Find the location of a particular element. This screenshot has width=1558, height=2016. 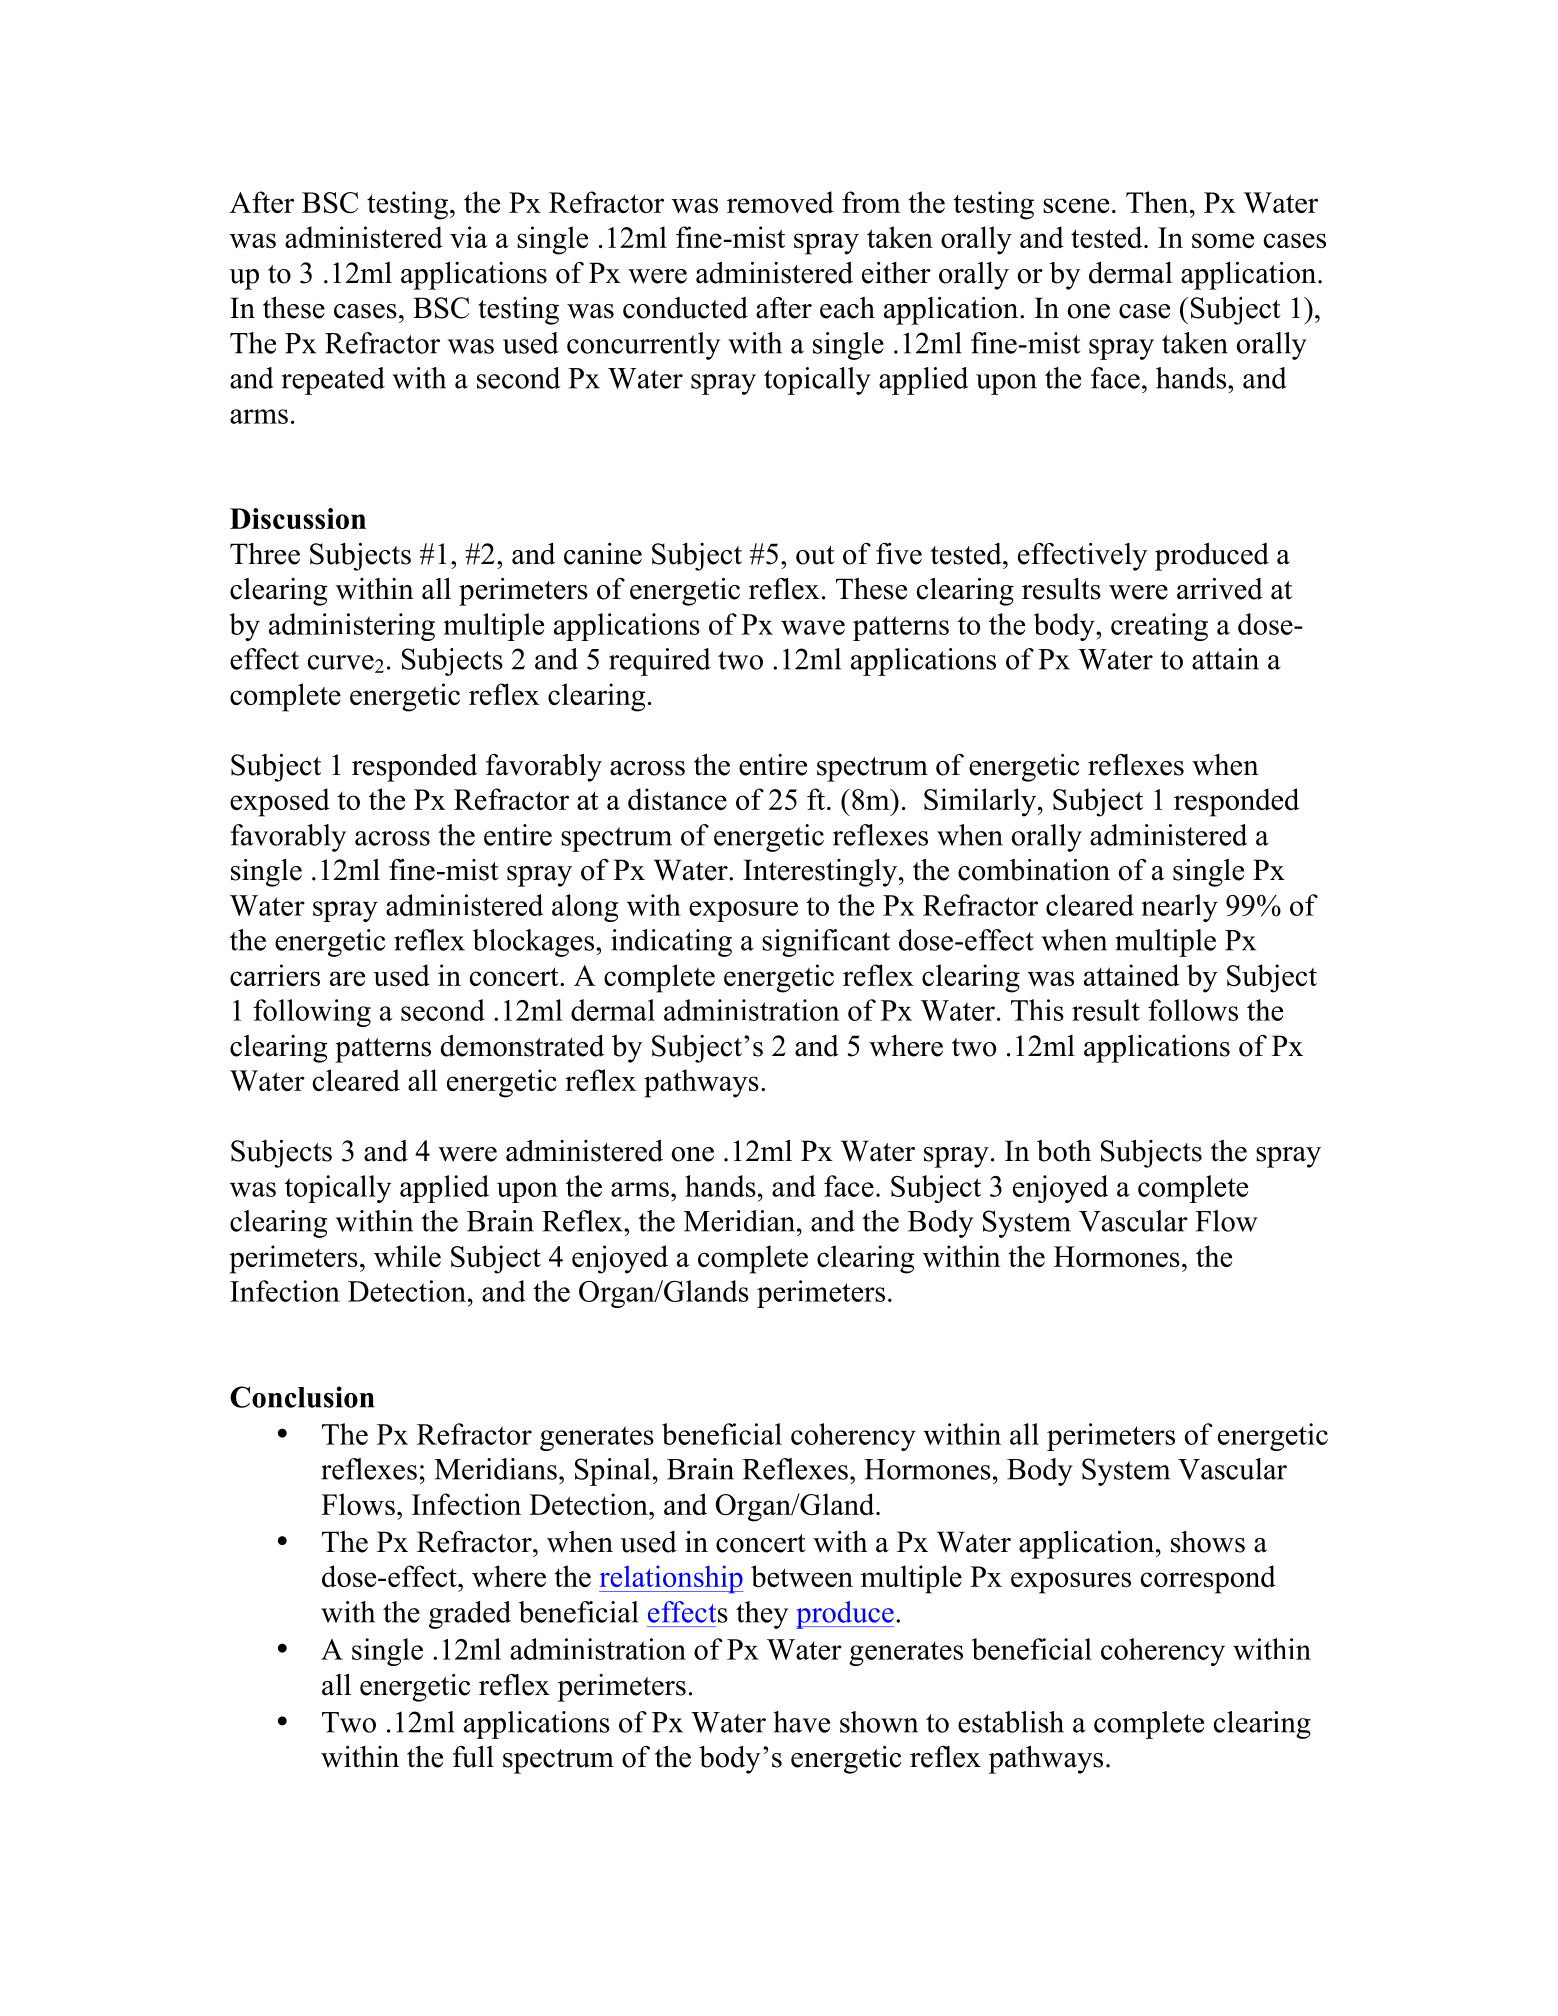

following is located at coordinates (312, 1013).
